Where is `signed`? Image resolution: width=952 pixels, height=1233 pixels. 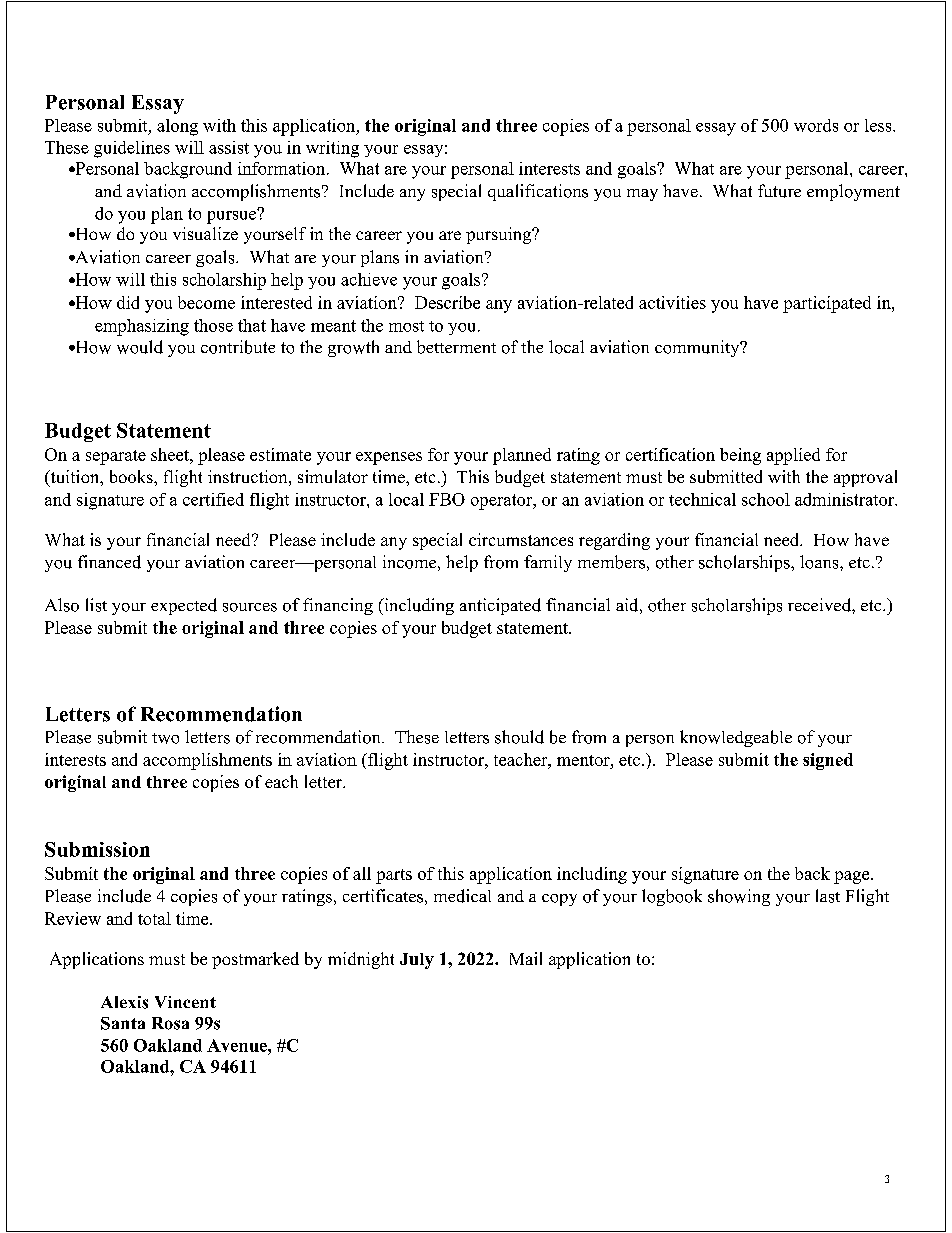 signed is located at coordinates (828, 761).
